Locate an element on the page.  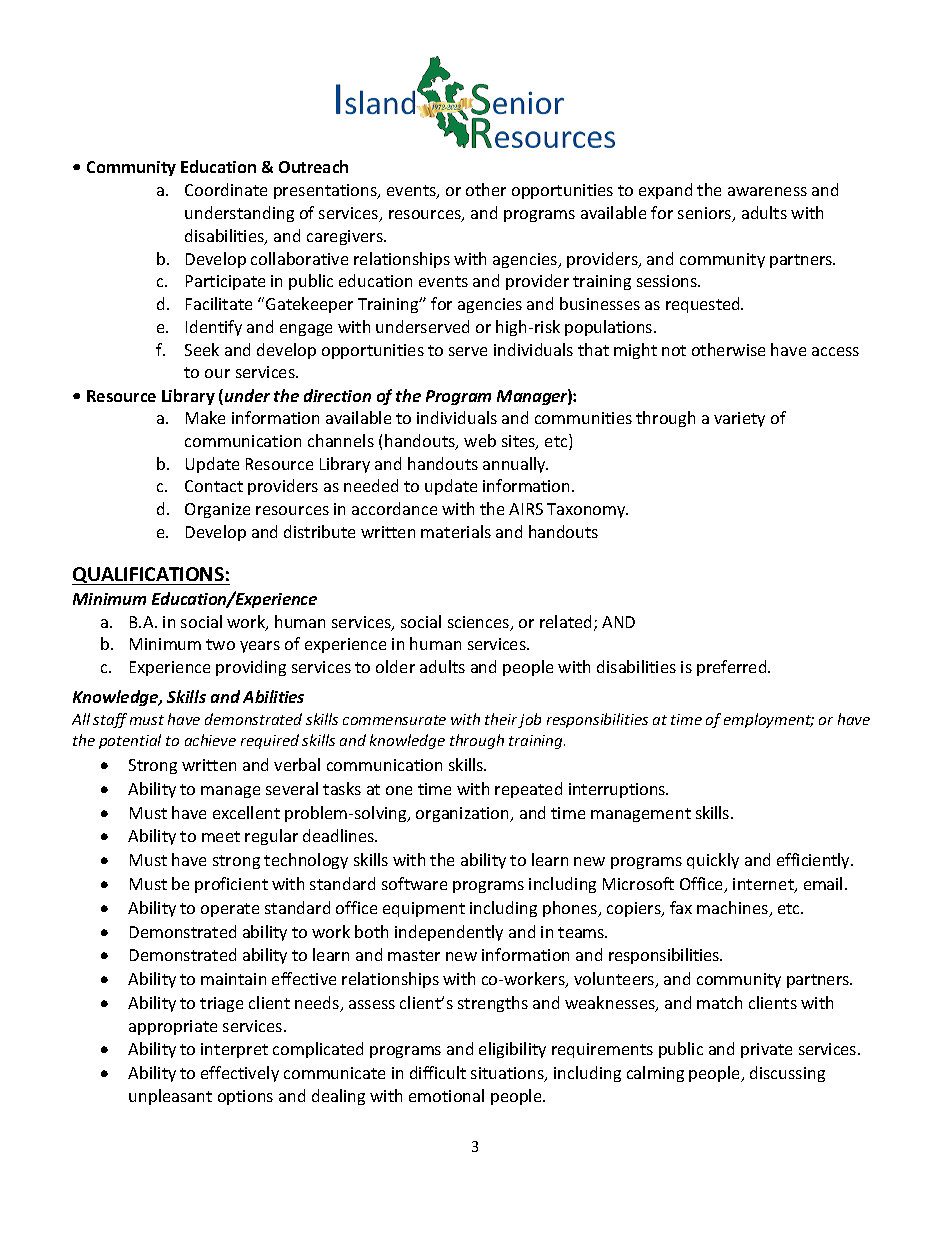
private is located at coordinates (766, 1050).
